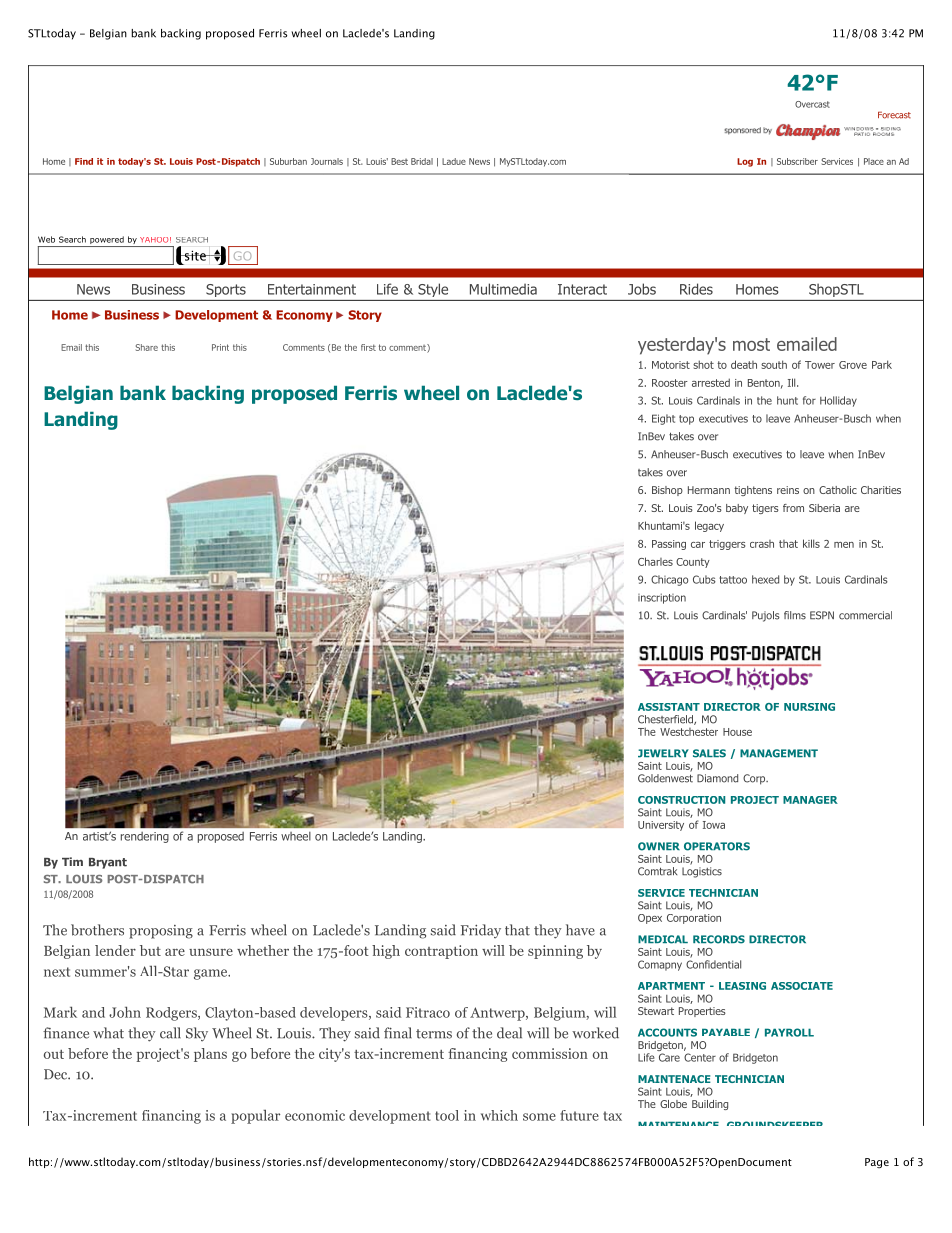 The width and height of the page is (952, 1233). What do you see at coordinates (422, 161) in the page?
I see `Bridal` at bounding box center [422, 161].
